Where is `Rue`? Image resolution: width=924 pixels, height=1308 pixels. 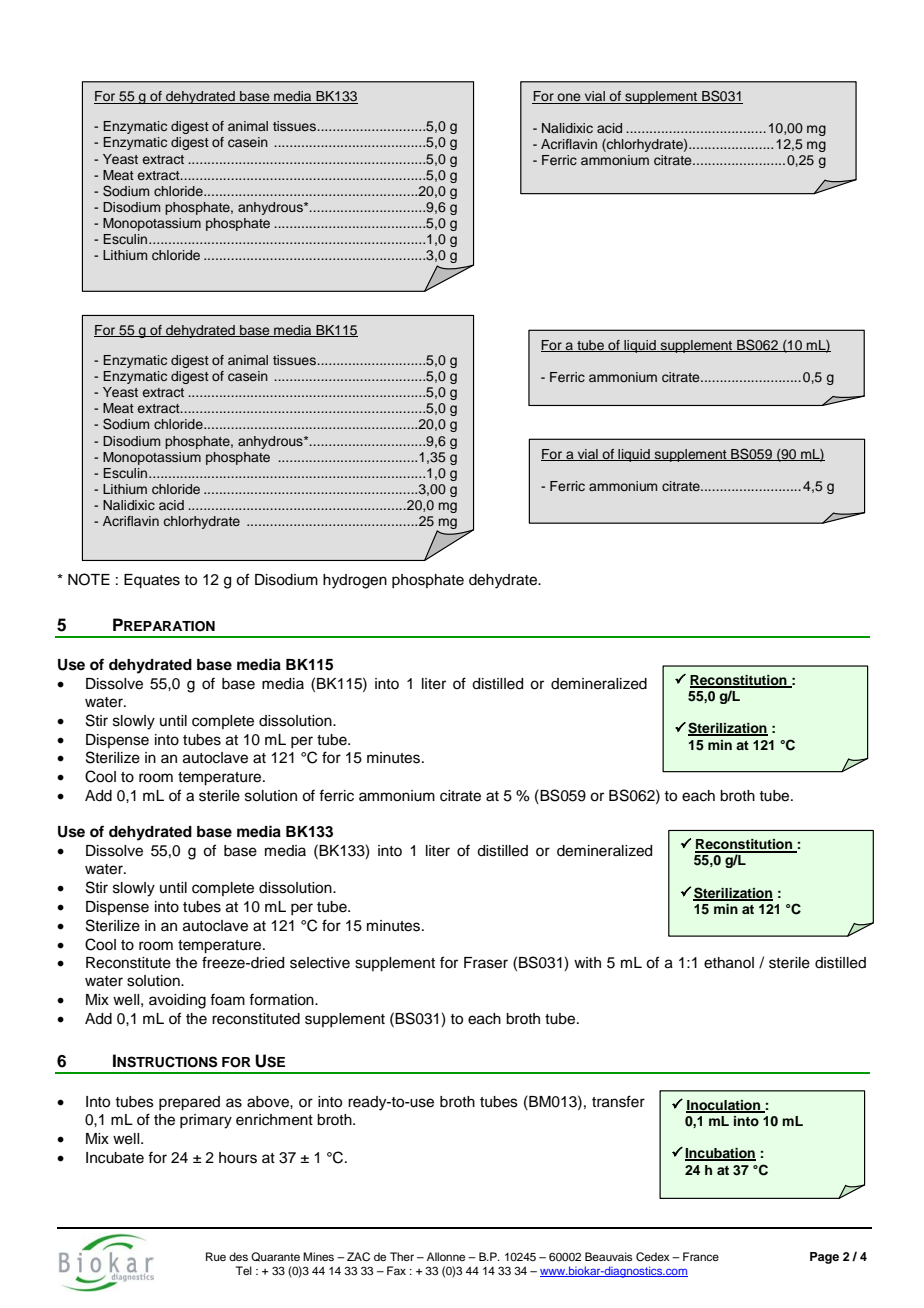
Rue is located at coordinates (216, 1256).
